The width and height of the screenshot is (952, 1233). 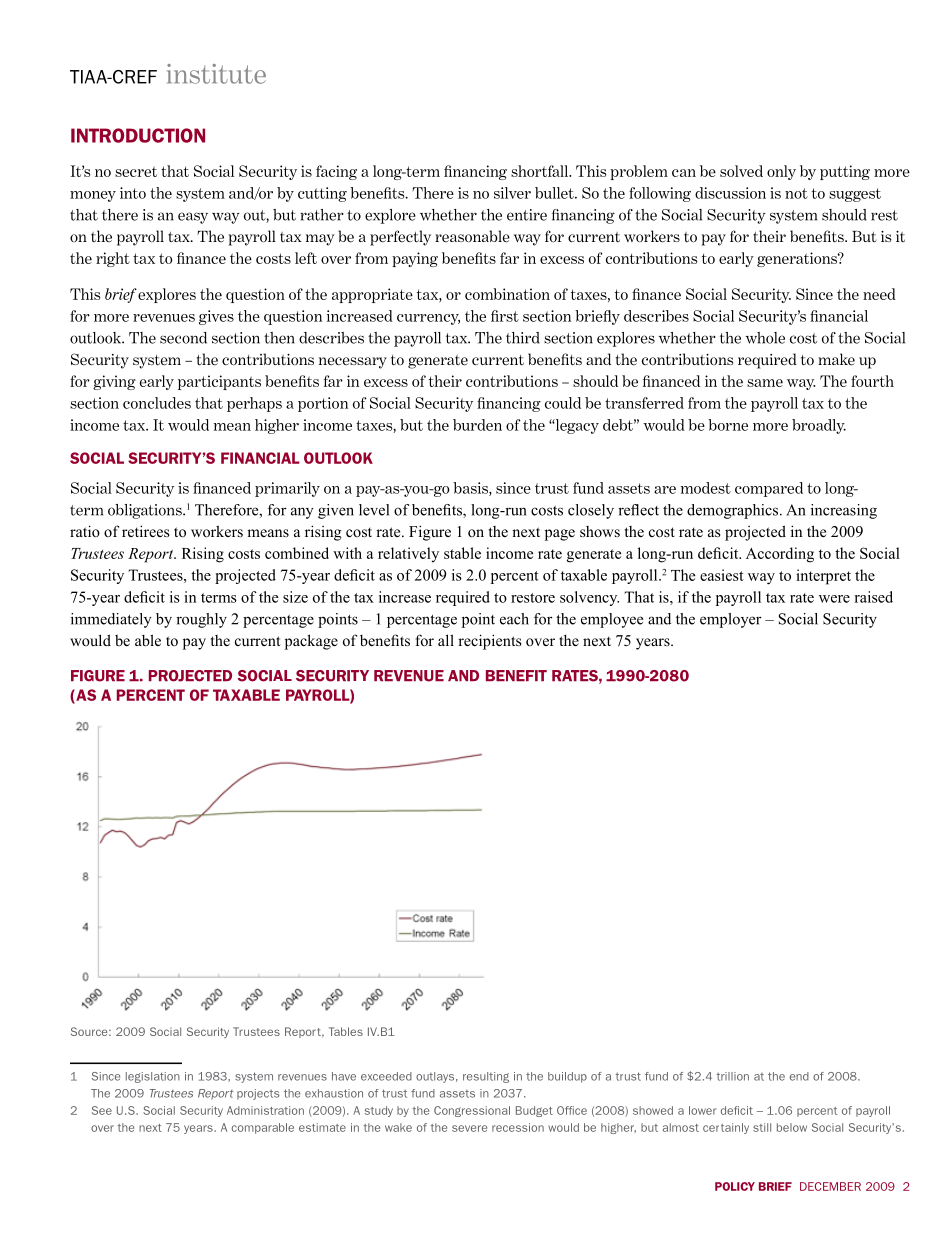 What do you see at coordinates (471, 489) in the screenshot?
I see `basis` at bounding box center [471, 489].
